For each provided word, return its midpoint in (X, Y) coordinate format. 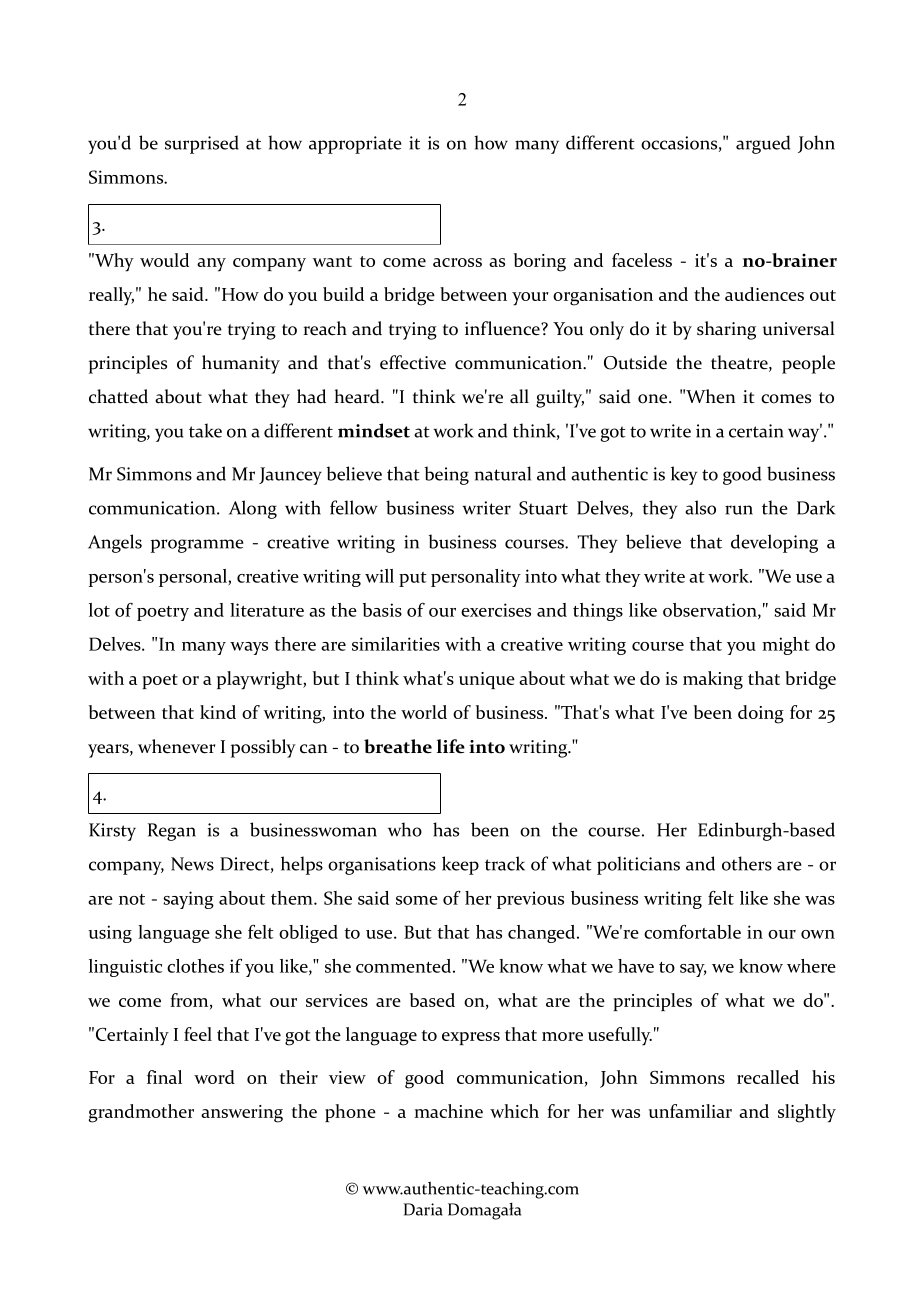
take (205, 430)
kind (218, 712)
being (447, 475)
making (713, 680)
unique (487, 680)
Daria (423, 1209)
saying (188, 900)
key (684, 475)
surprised (202, 144)
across (457, 262)
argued (763, 144)
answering (242, 1114)
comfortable (692, 932)
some (417, 900)
